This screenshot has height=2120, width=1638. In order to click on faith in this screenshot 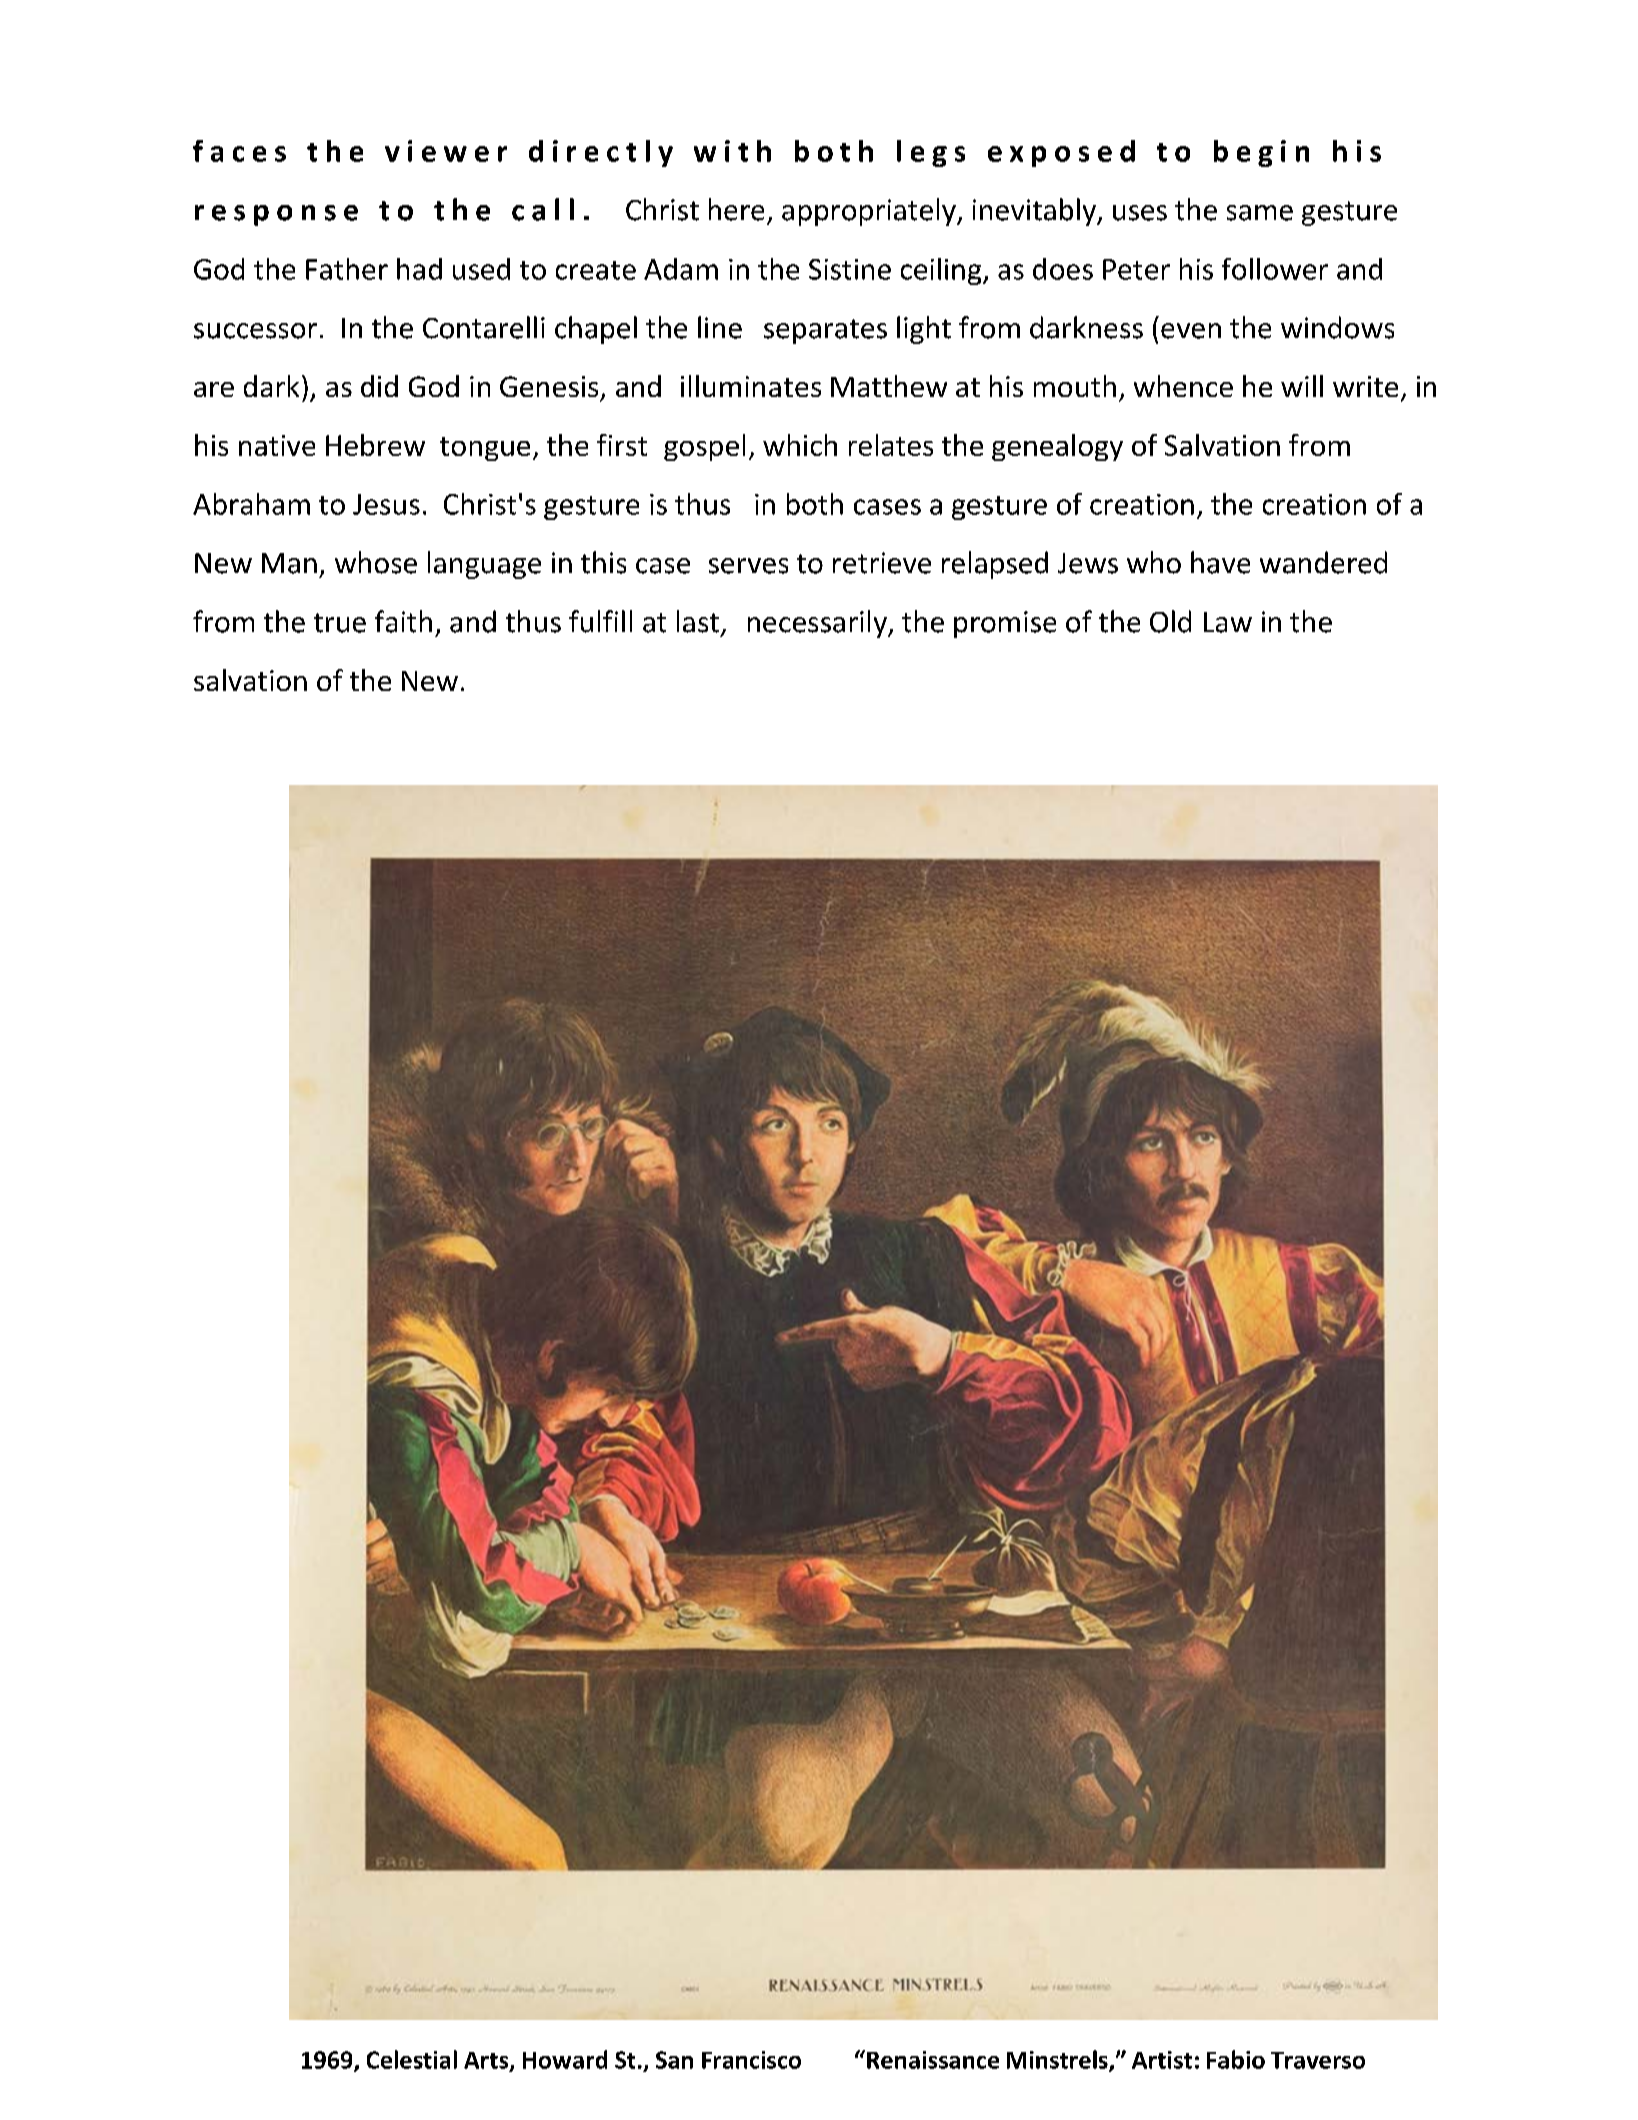, I will do `click(403, 621)`.
